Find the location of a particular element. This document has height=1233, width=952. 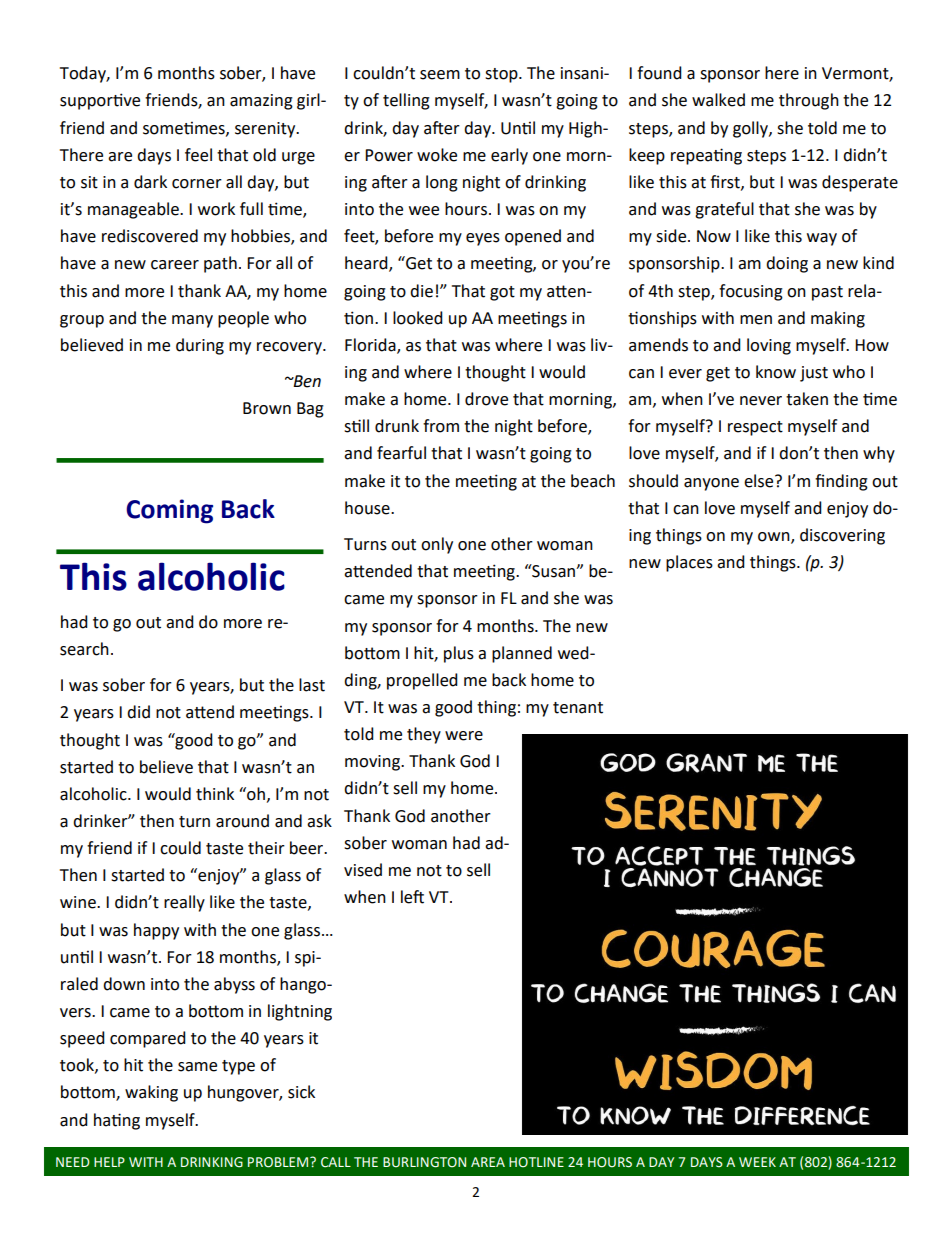

places is located at coordinates (689, 563).
